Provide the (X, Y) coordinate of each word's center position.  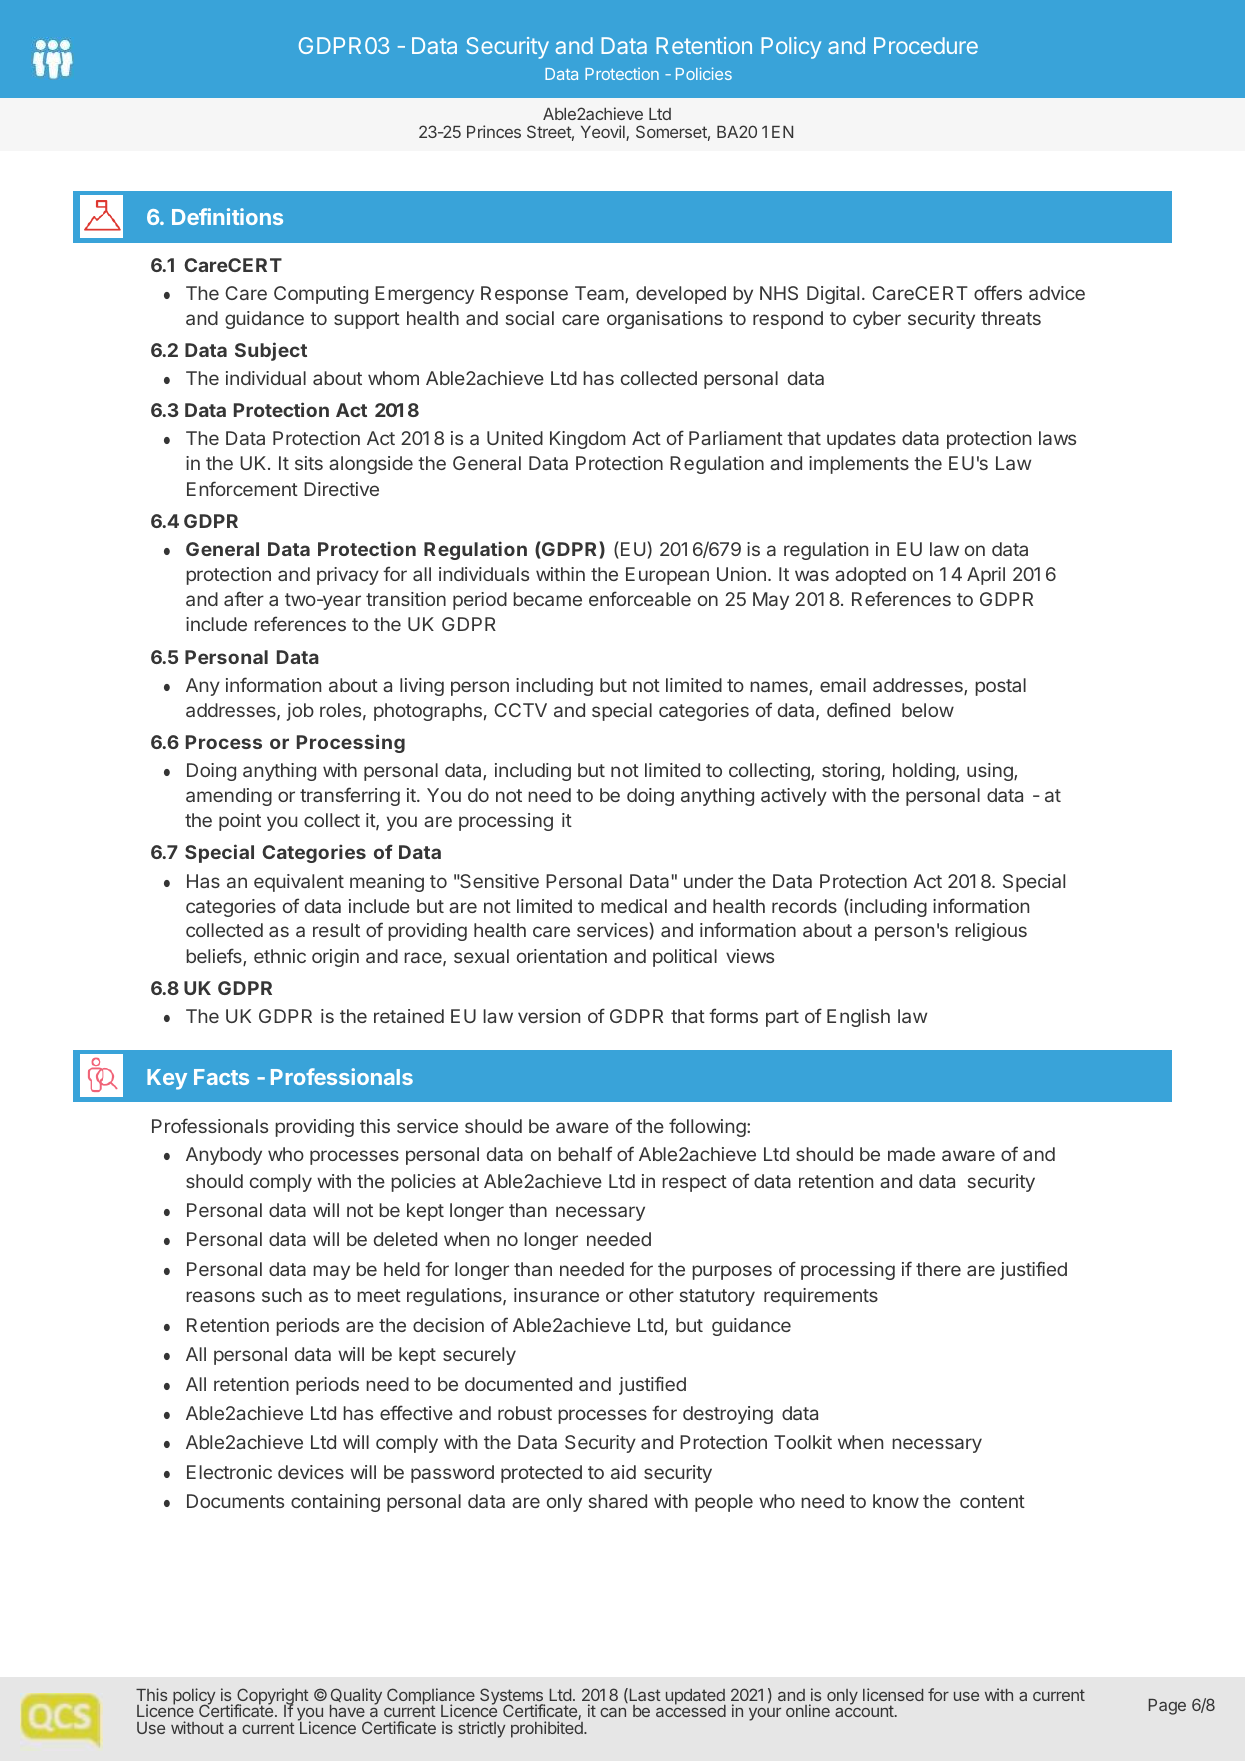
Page (1167, 1707)
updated (696, 1698)
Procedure (926, 45)
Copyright (272, 1697)
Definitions (227, 216)
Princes (494, 131)
